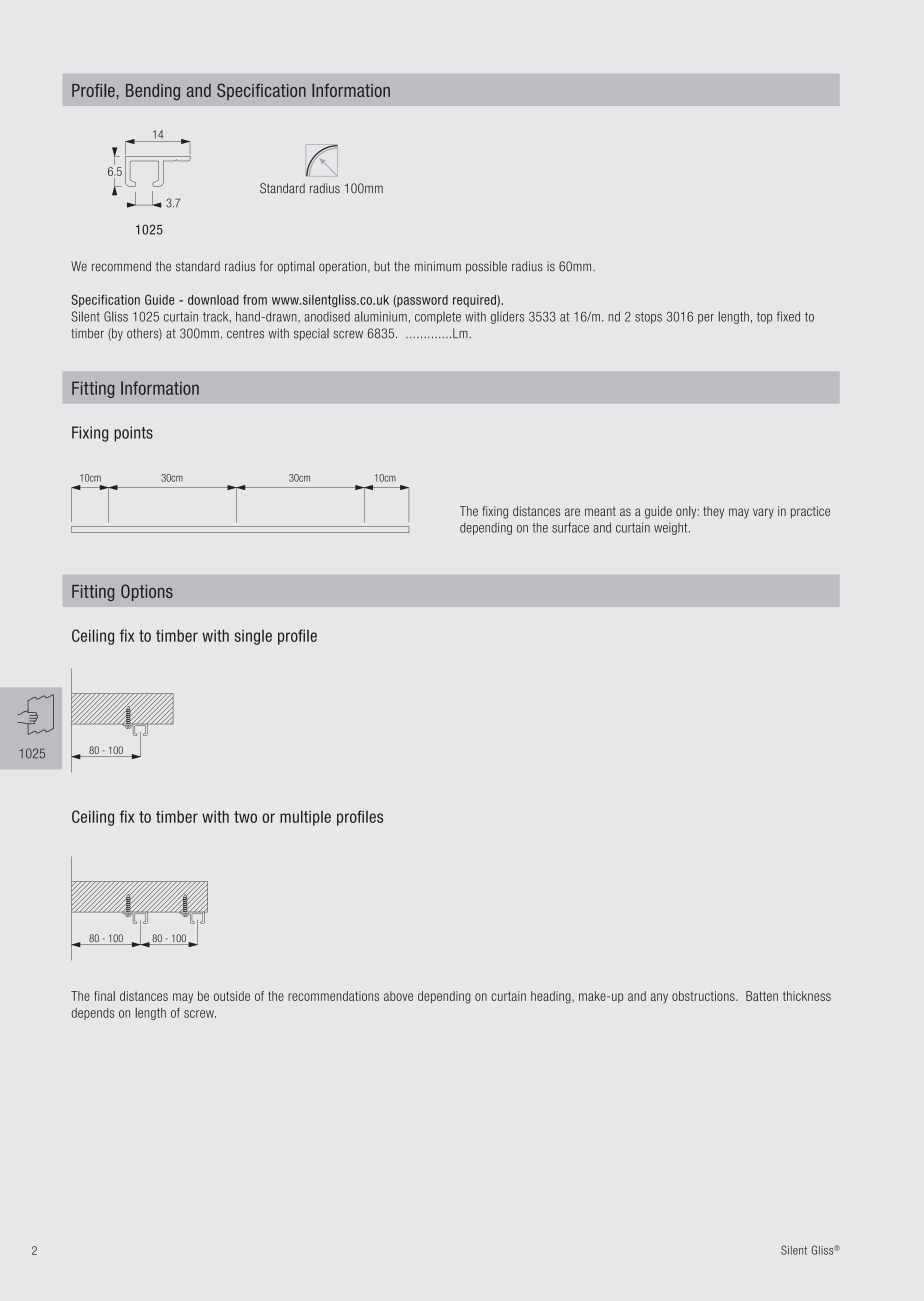 Image resolution: width=924 pixels, height=1301 pixels. What do you see at coordinates (704, 996) in the screenshot?
I see `obstructions` at bounding box center [704, 996].
